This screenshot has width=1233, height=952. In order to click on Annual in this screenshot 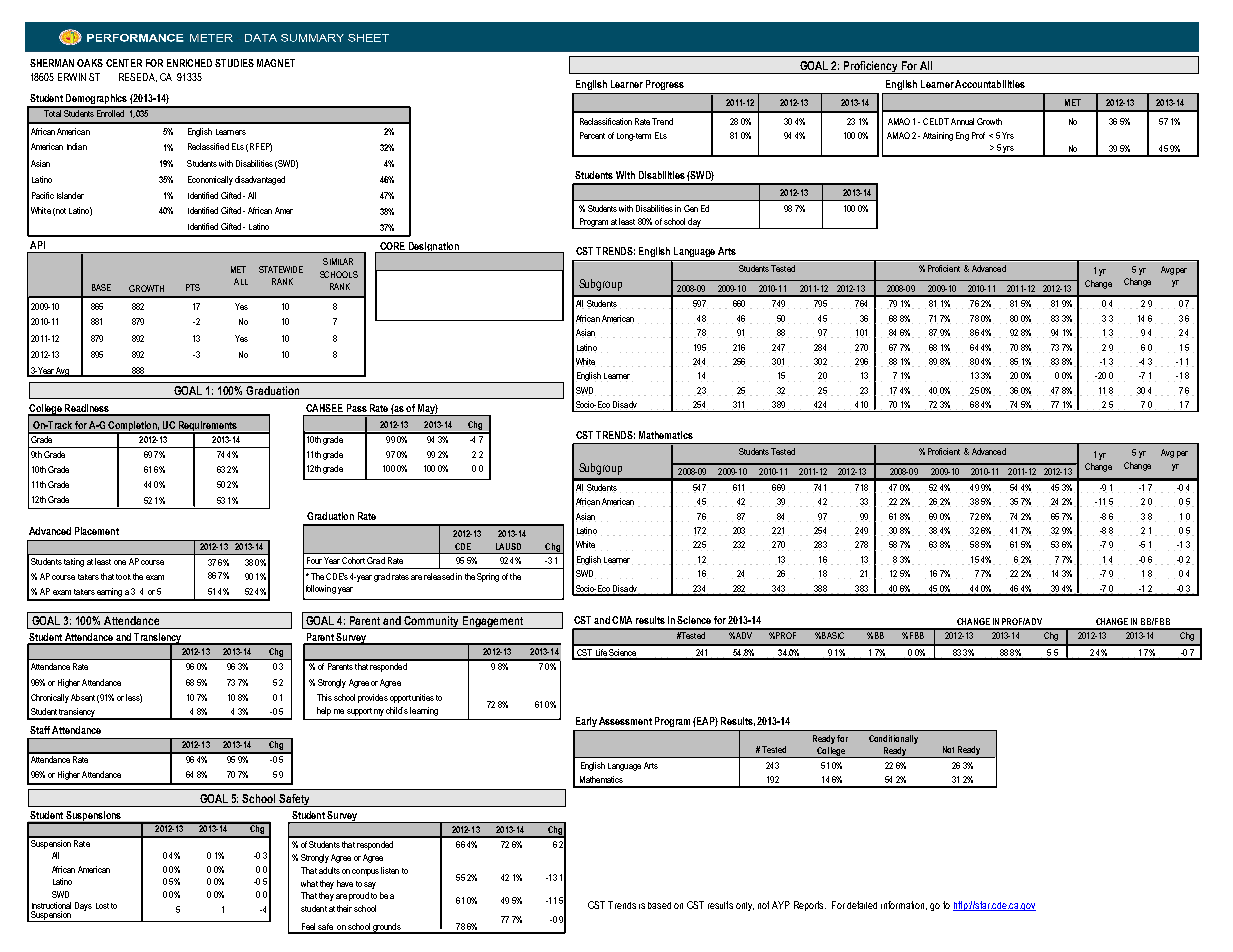, I will do `click(962, 121)`.
